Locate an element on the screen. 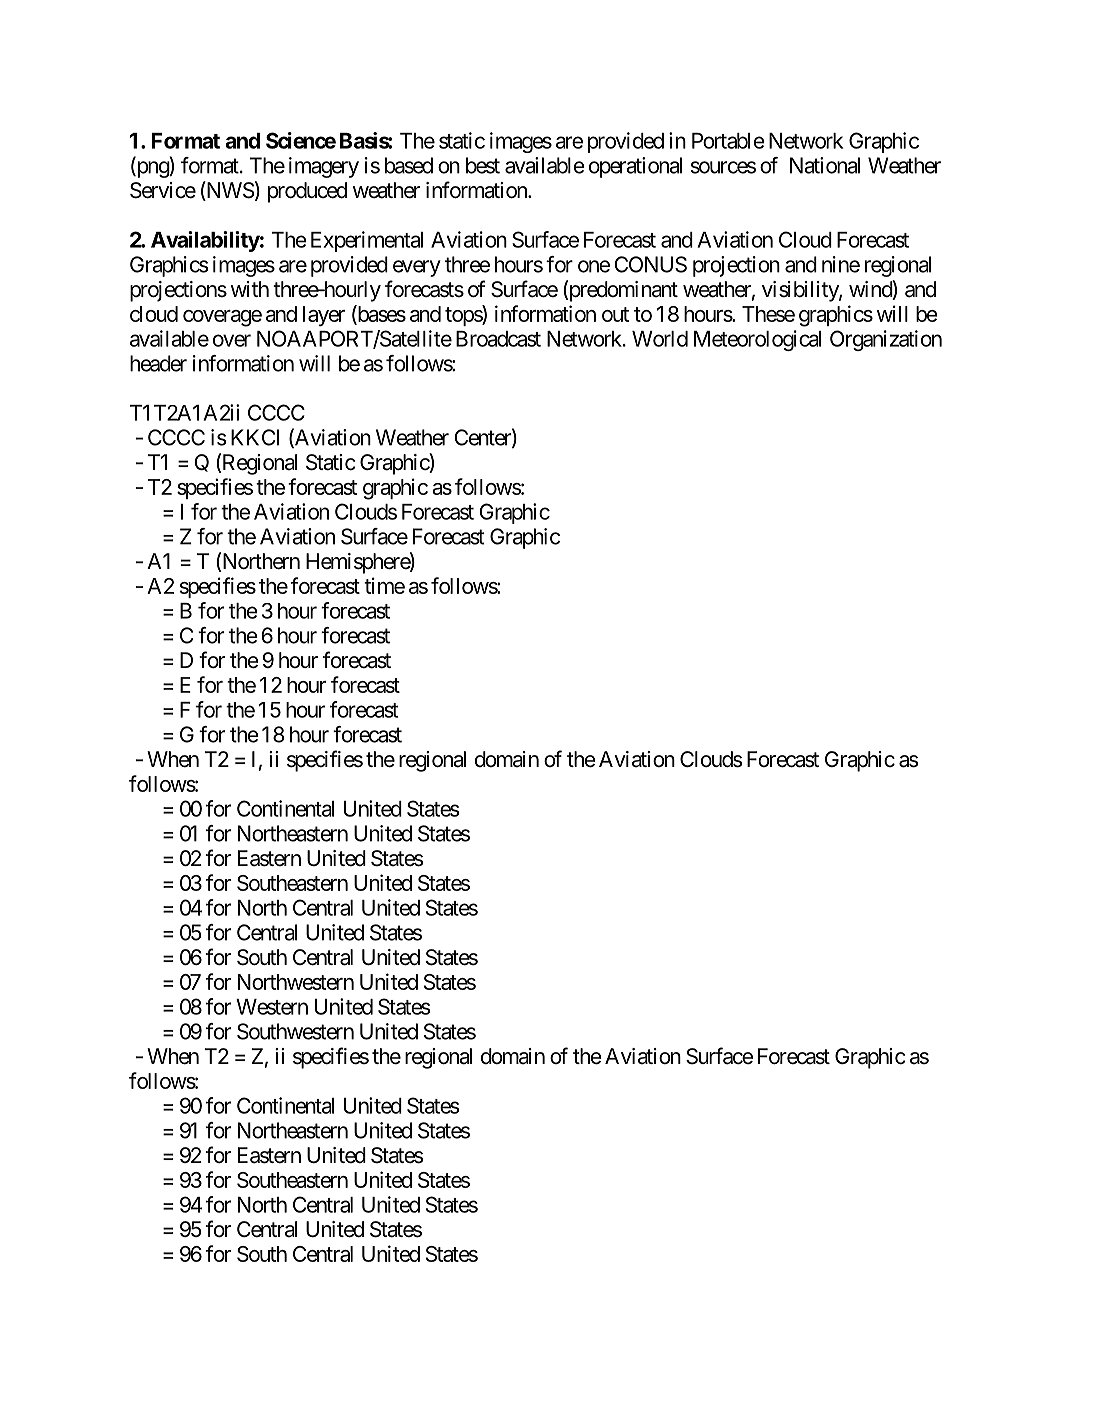  Experimental is located at coordinates (367, 241).
